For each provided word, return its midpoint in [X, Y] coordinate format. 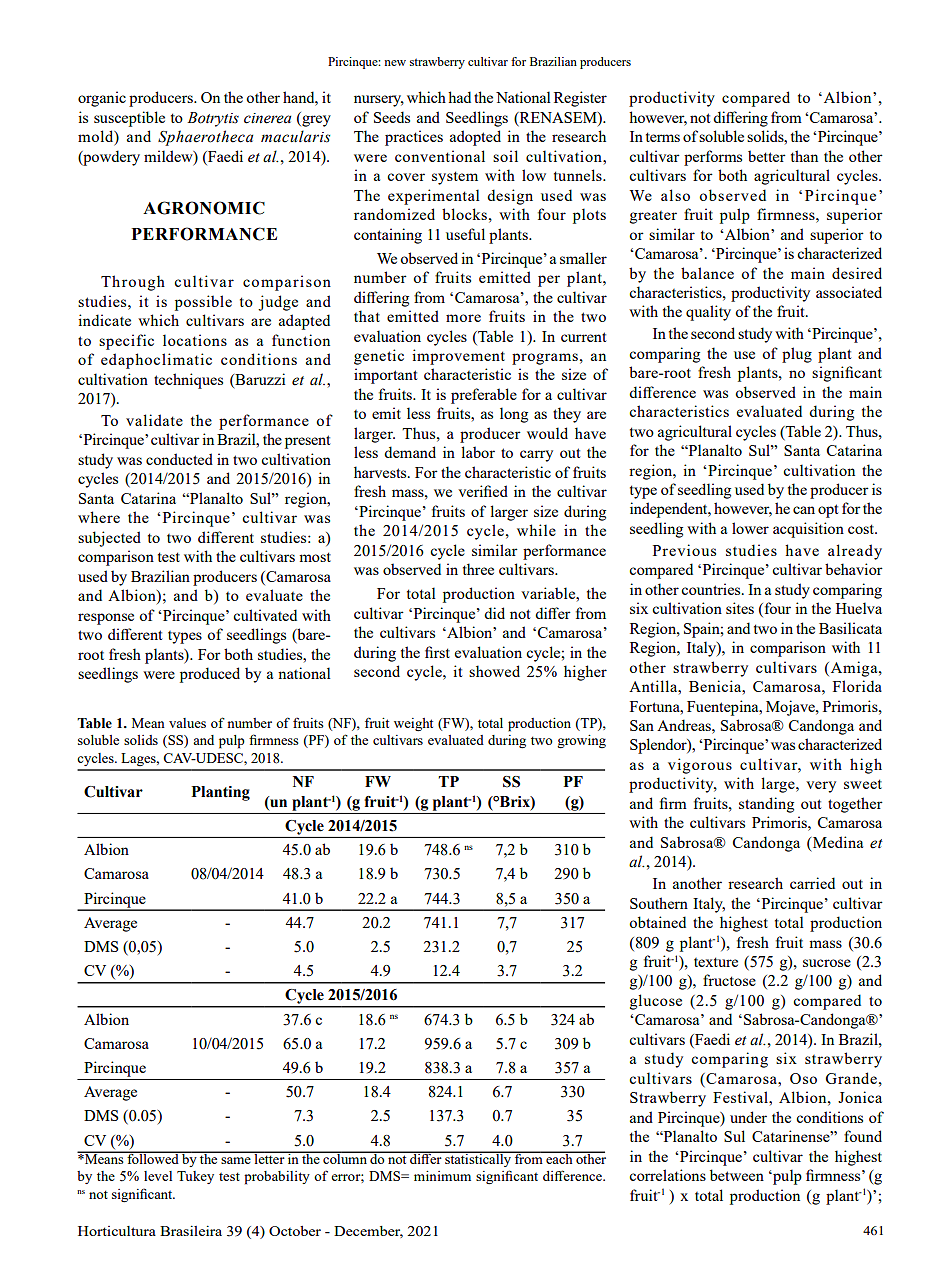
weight [413, 724]
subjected [109, 539]
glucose [656, 1002]
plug [797, 355]
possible [203, 303]
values [187, 723]
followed [153, 1157]
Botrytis [213, 119]
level [158, 1176]
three [478, 569]
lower [750, 528]
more [463, 318]
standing [766, 805]
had [459, 97]
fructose [729, 980]
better [767, 156]
